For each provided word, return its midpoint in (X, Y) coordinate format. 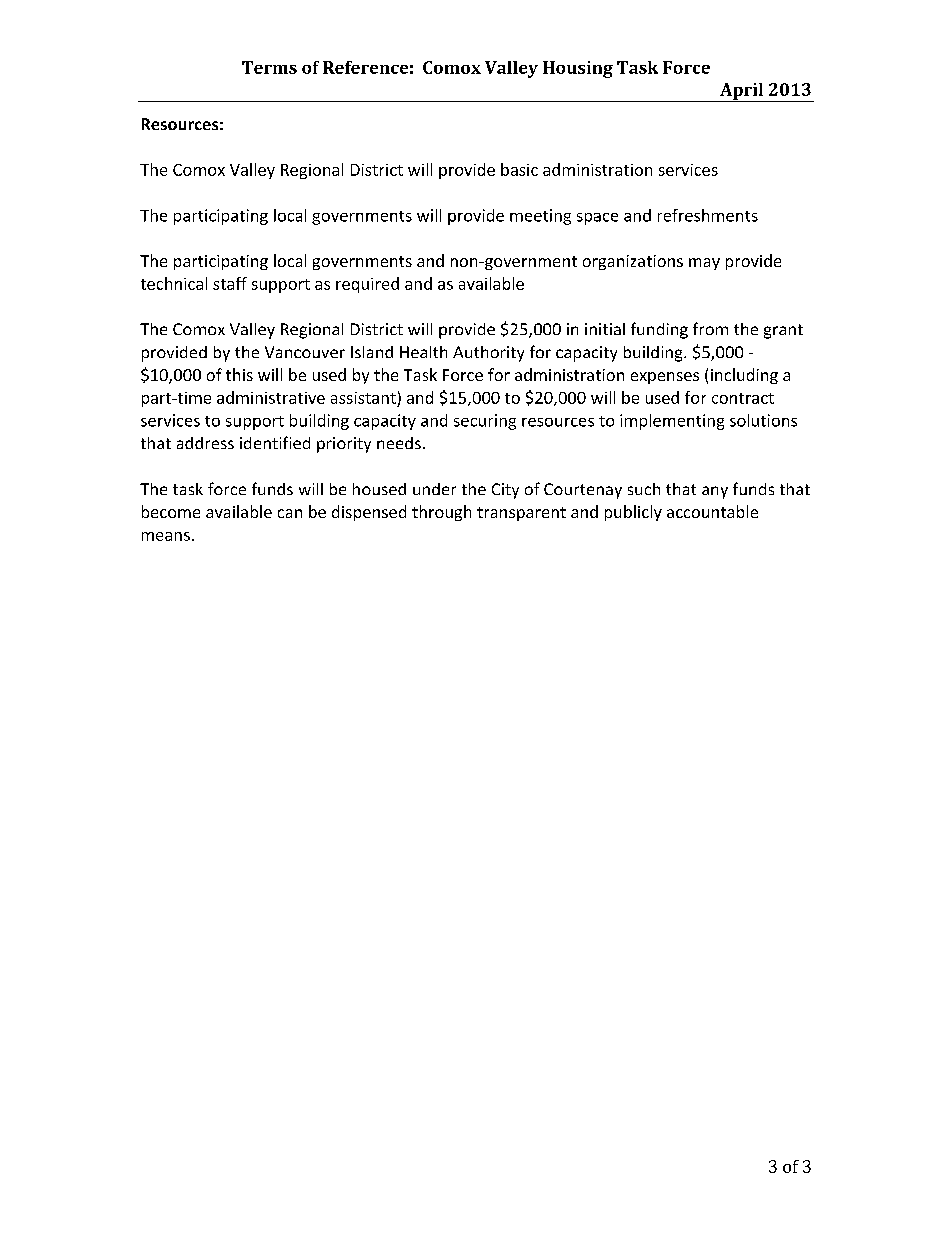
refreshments (708, 215)
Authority (488, 354)
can (290, 513)
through (441, 513)
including (744, 376)
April (742, 92)
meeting (540, 217)
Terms (269, 67)
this (239, 374)
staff (230, 283)
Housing (578, 69)
